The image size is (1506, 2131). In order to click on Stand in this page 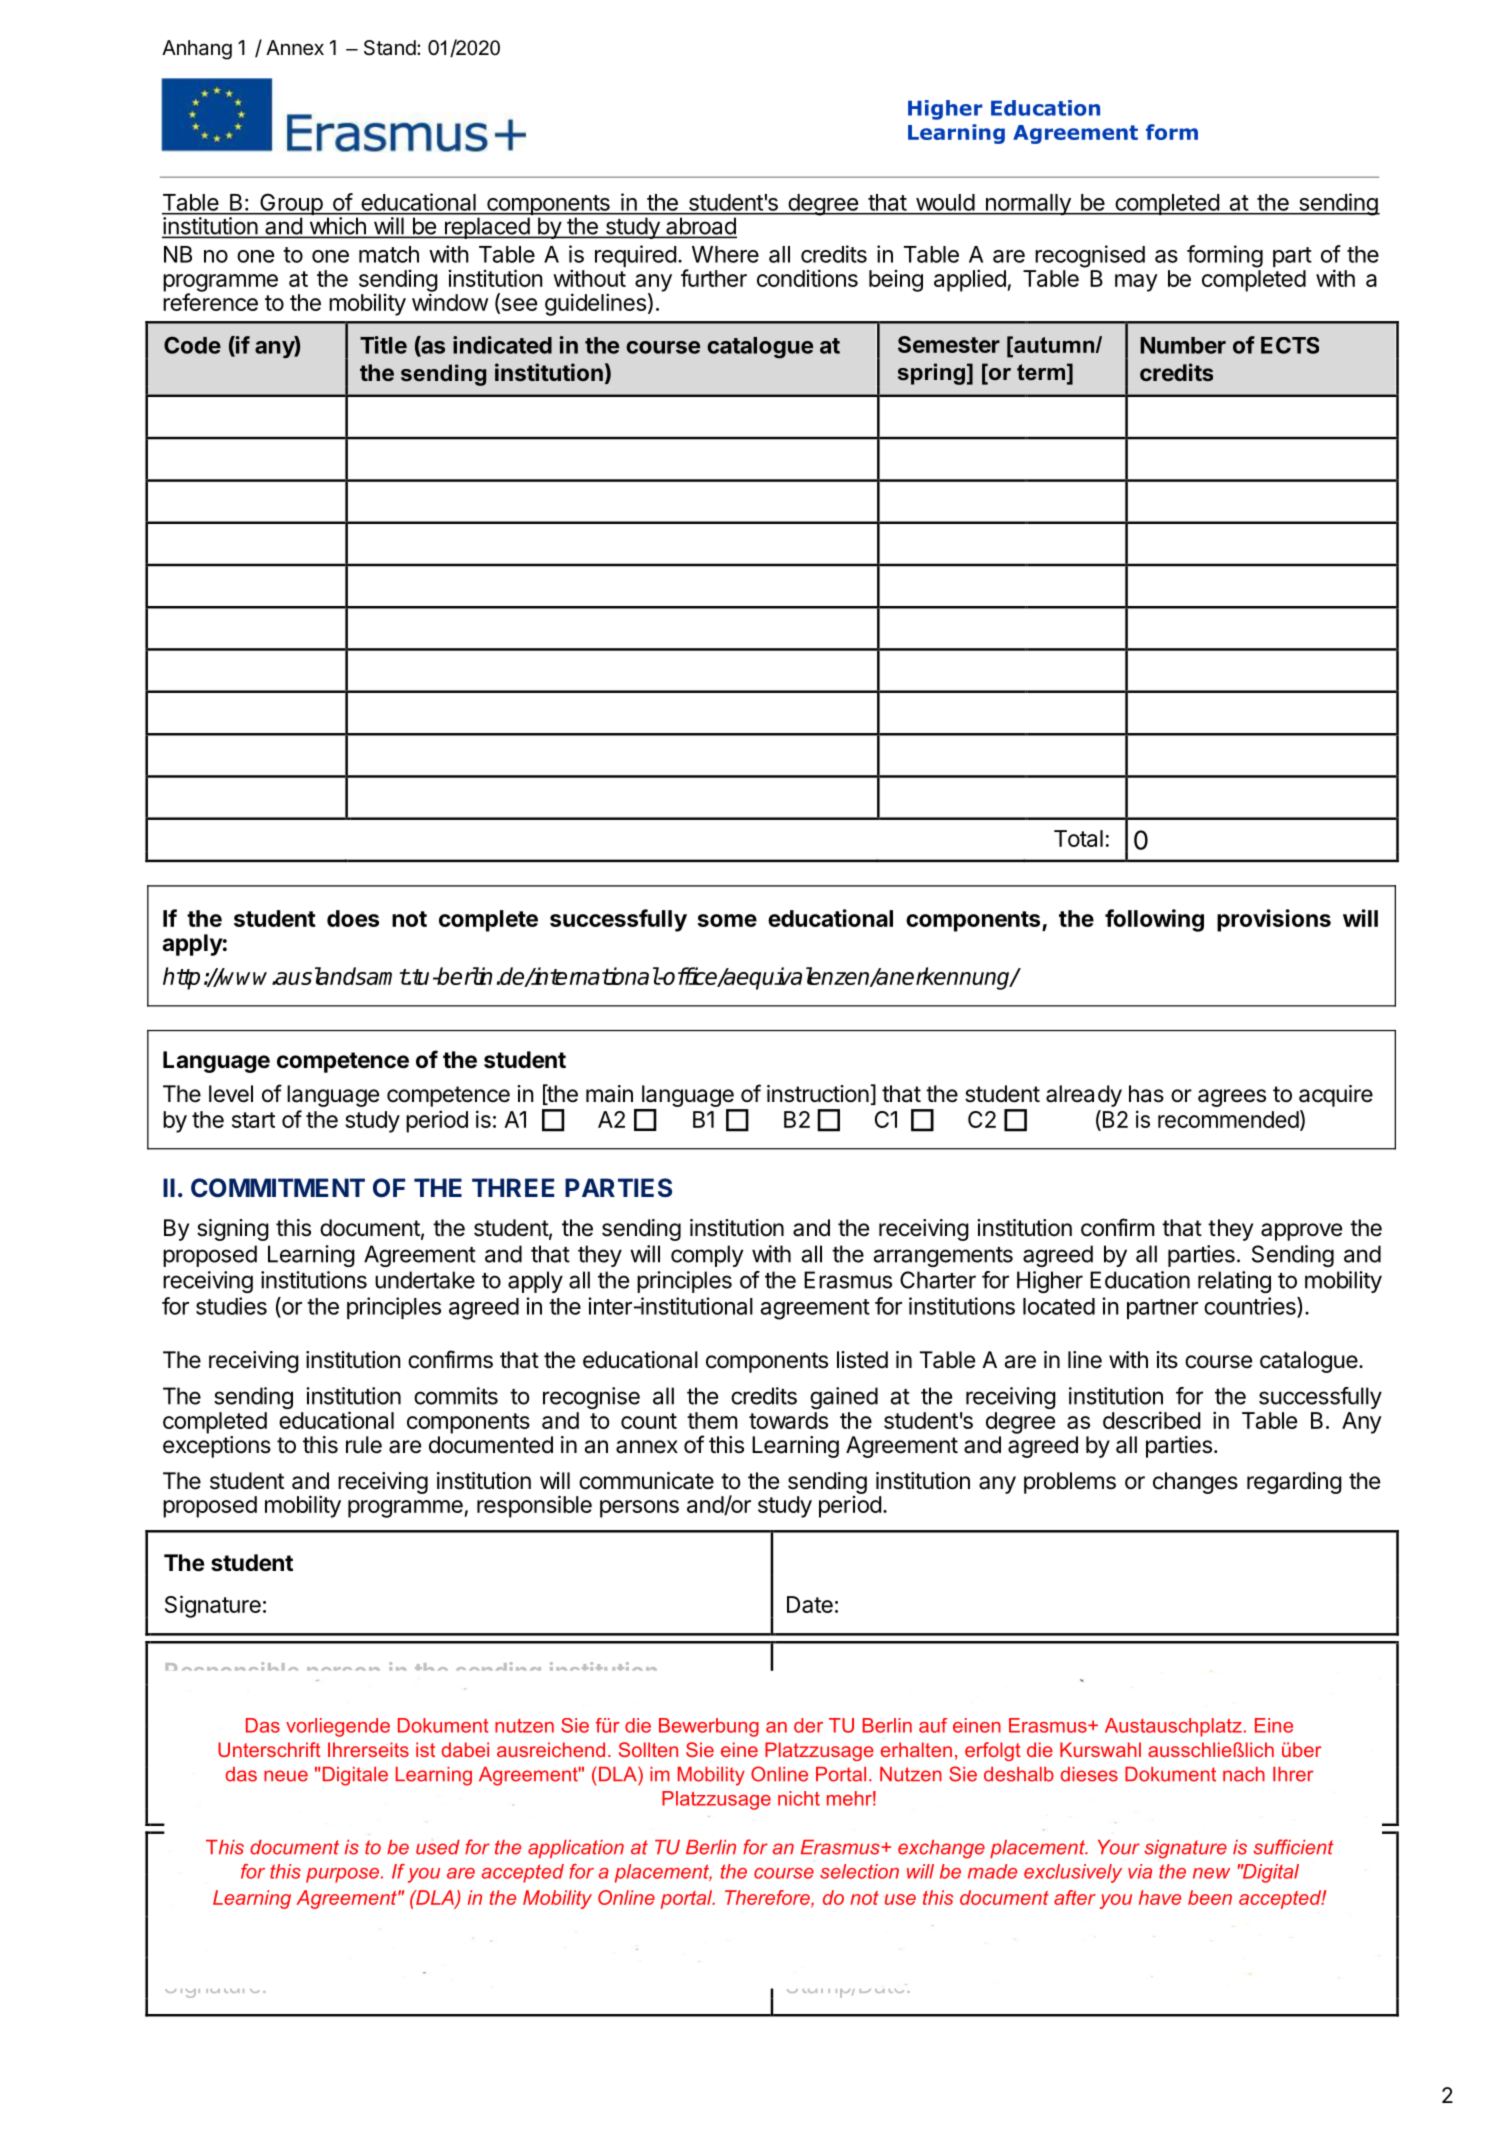, I will do `click(390, 48)`.
